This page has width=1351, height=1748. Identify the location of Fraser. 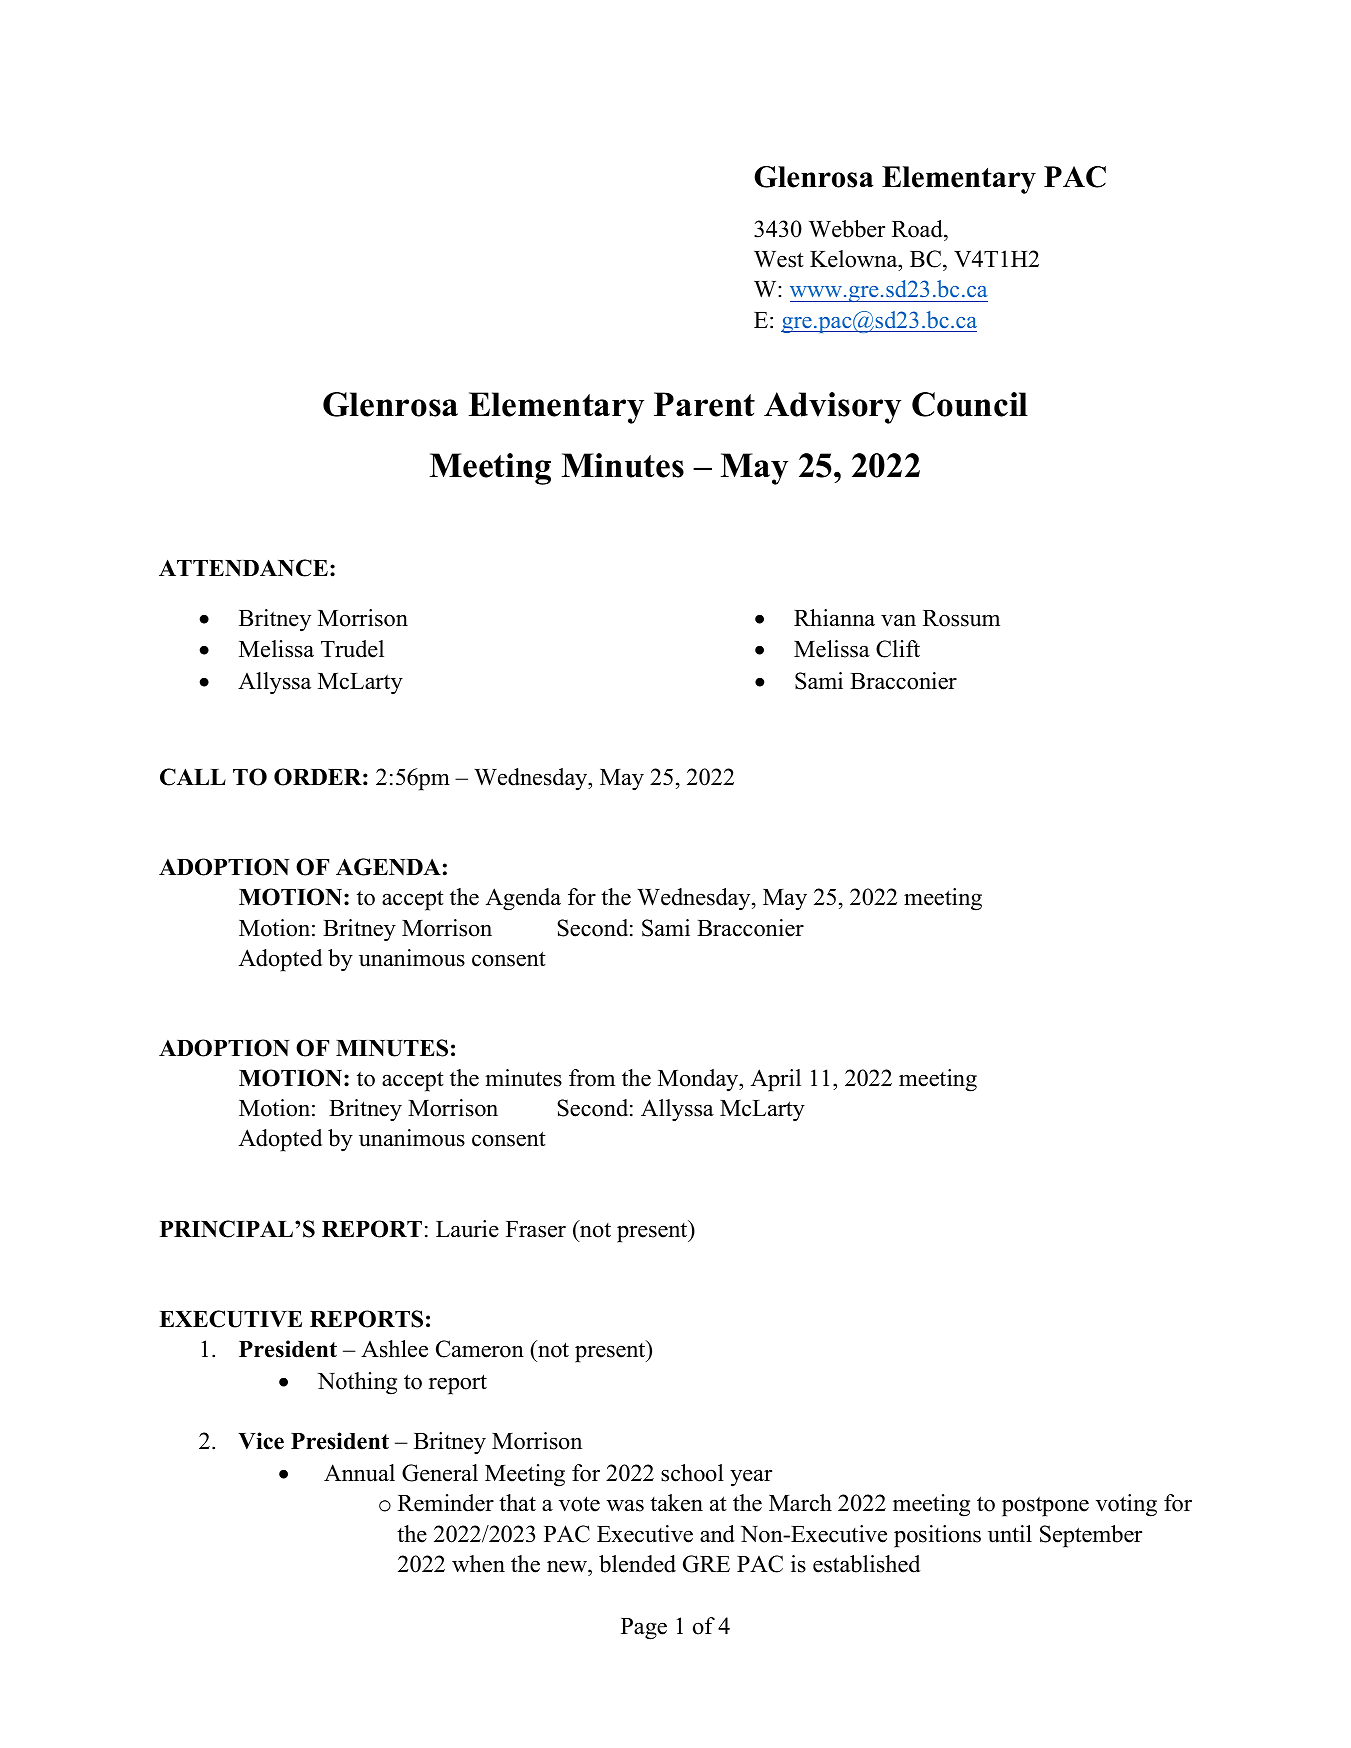
(536, 1229).
